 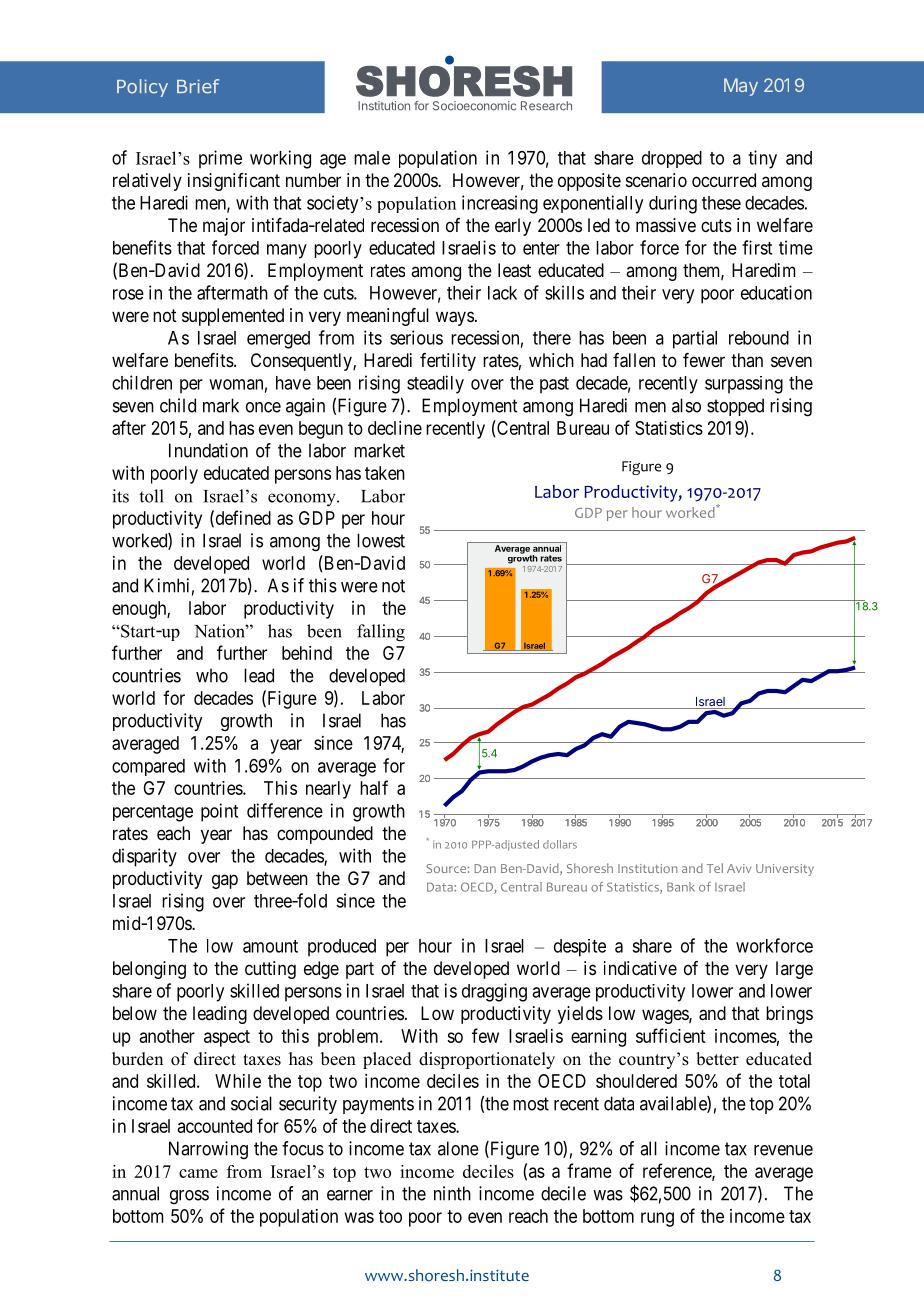 What do you see at coordinates (151, 496) in the page?
I see `toll` at bounding box center [151, 496].
